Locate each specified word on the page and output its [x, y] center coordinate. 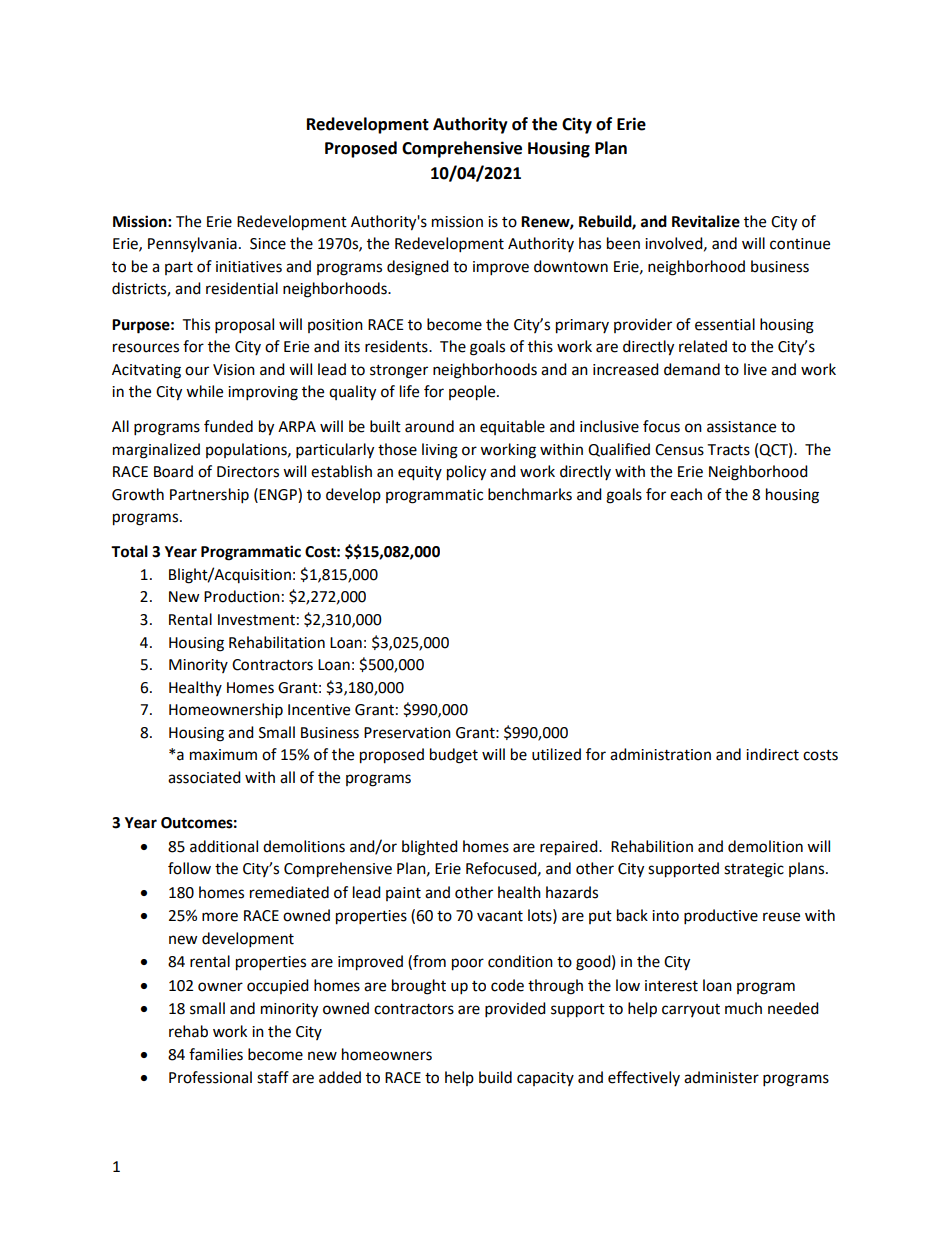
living [440, 451]
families [216, 1054]
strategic [754, 870]
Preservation [407, 733]
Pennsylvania [192, 244]
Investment [256, 620]
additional [224, 846]
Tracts [728, 450]
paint [403, 894]
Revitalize [706, 221]
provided [515, 1010]
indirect [772, 754]
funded [228, 426]
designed [418, 268]
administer [721, 1077]
